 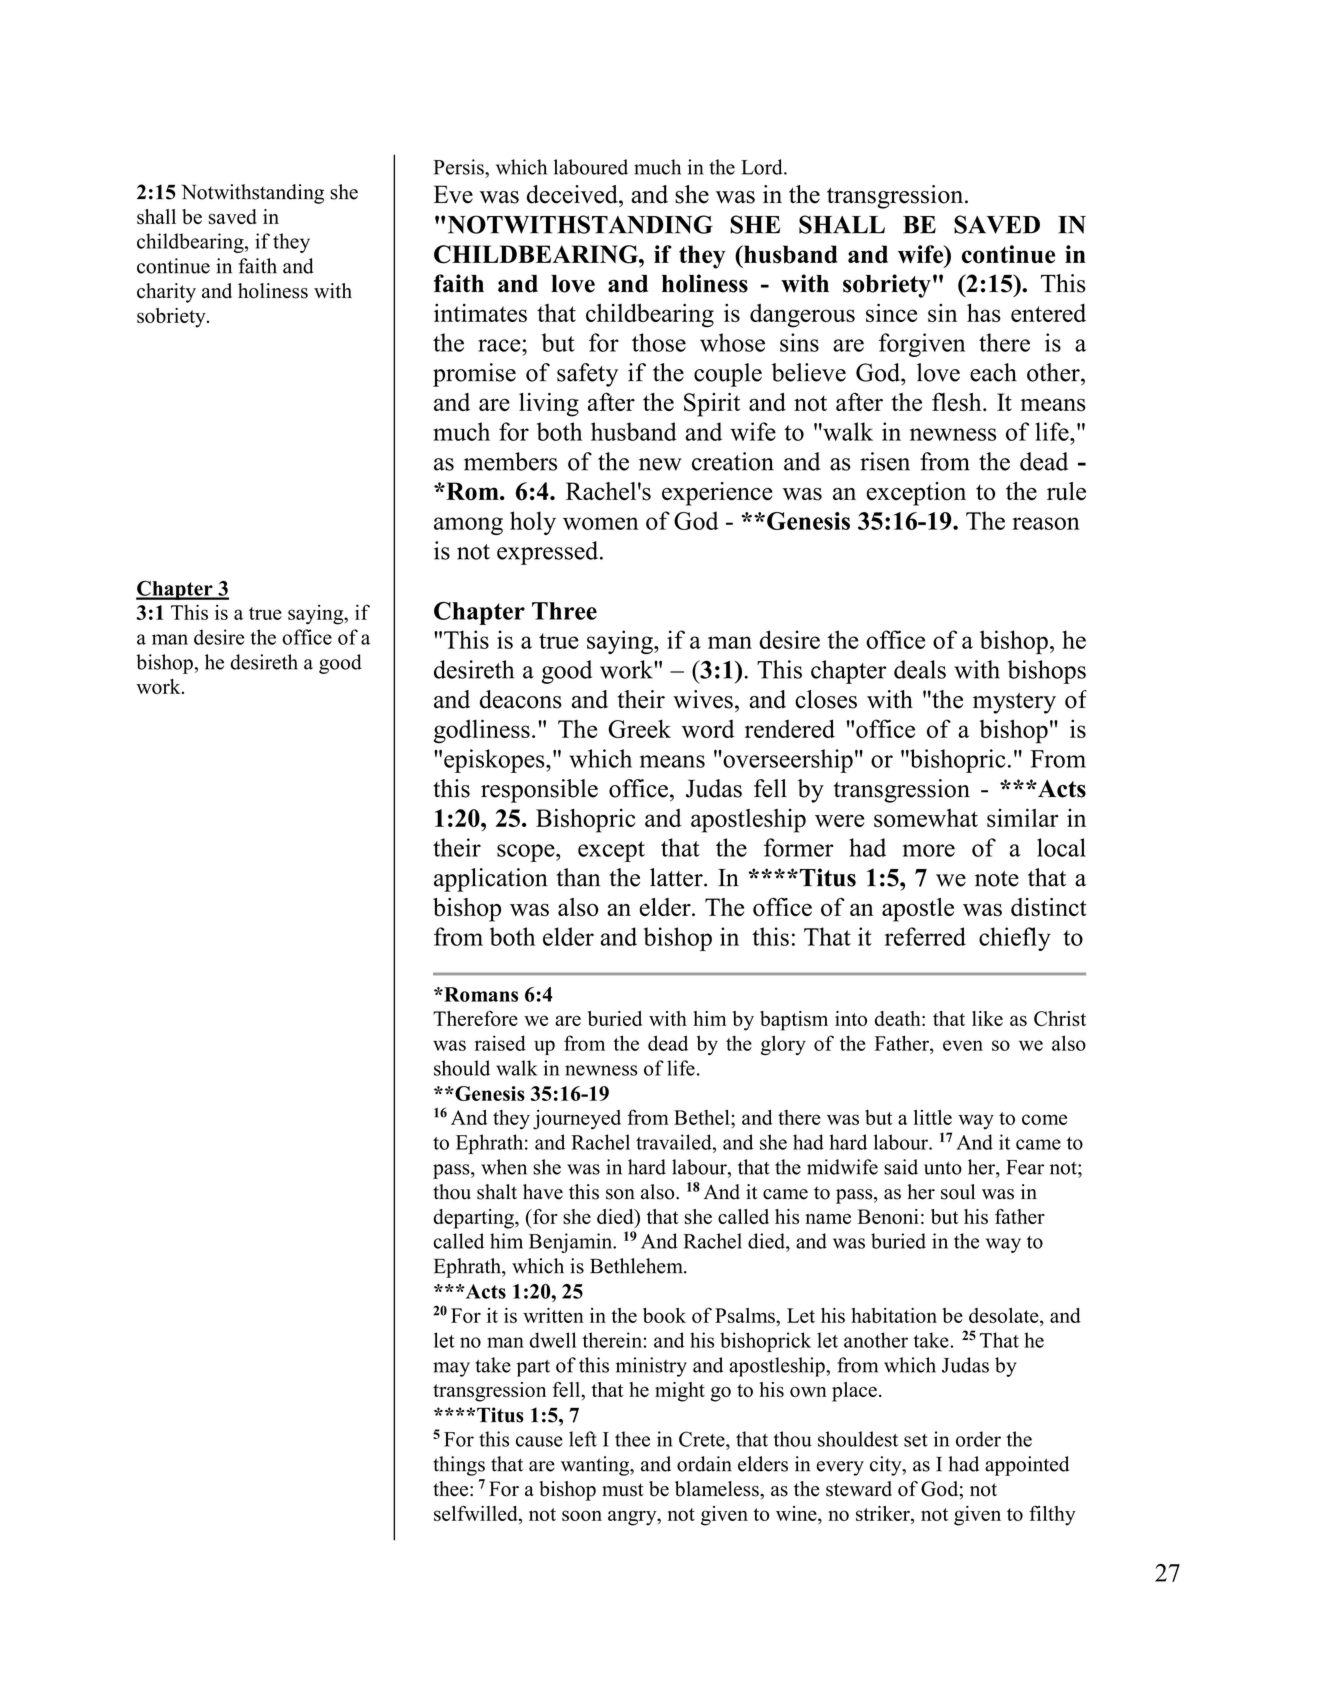 I want to click on has, so click(x=984, y=312).
